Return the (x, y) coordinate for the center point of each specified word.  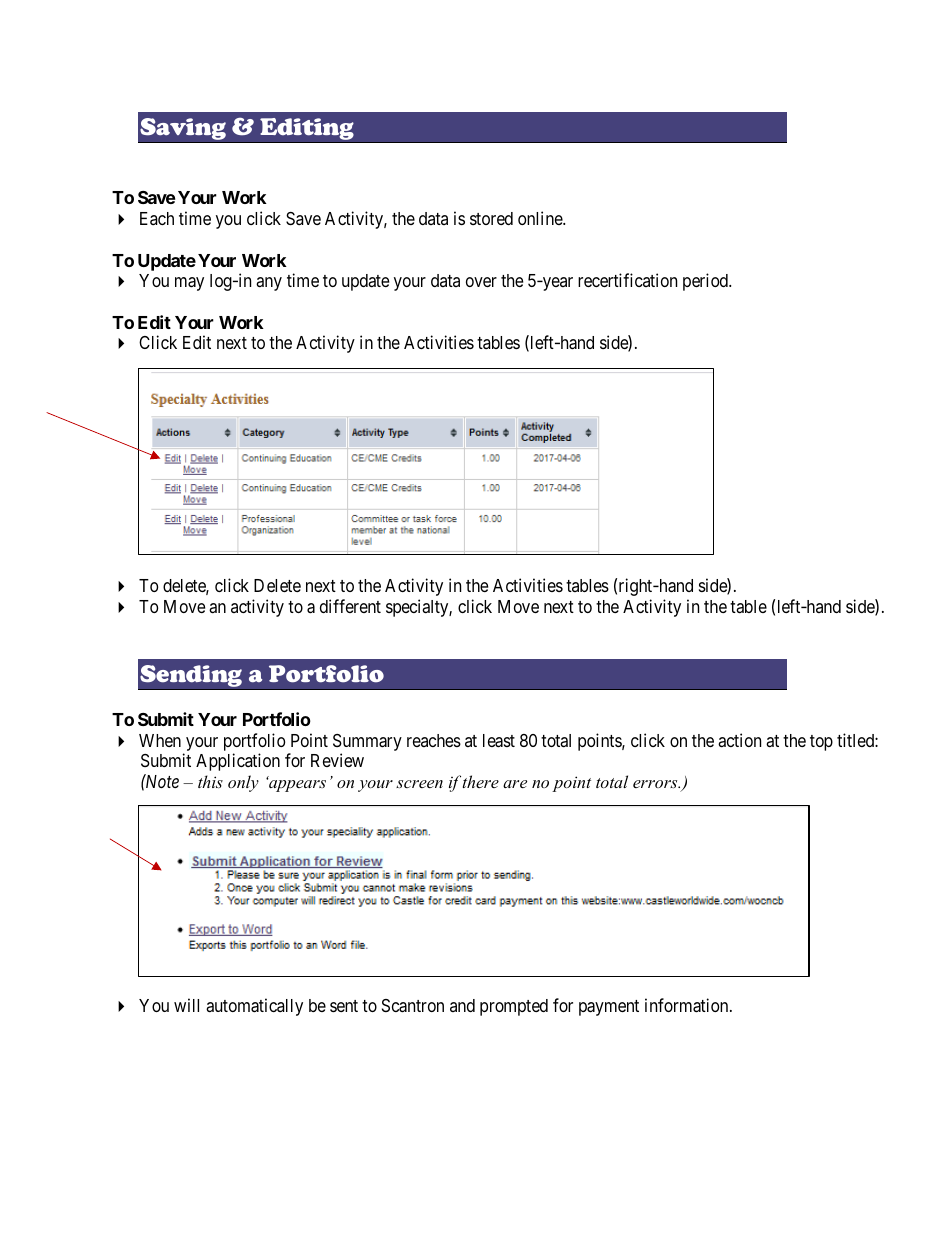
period (706, 282)
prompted (514, 1007)
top (821, 743)
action (739, 740)
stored (491, 218)
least (499, 741)
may (189, 284)
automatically (254, 1007)
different (350, 606)
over (481, 282)
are (515, 784)
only (243, 783)
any (269, 284)
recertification (627, 280)
